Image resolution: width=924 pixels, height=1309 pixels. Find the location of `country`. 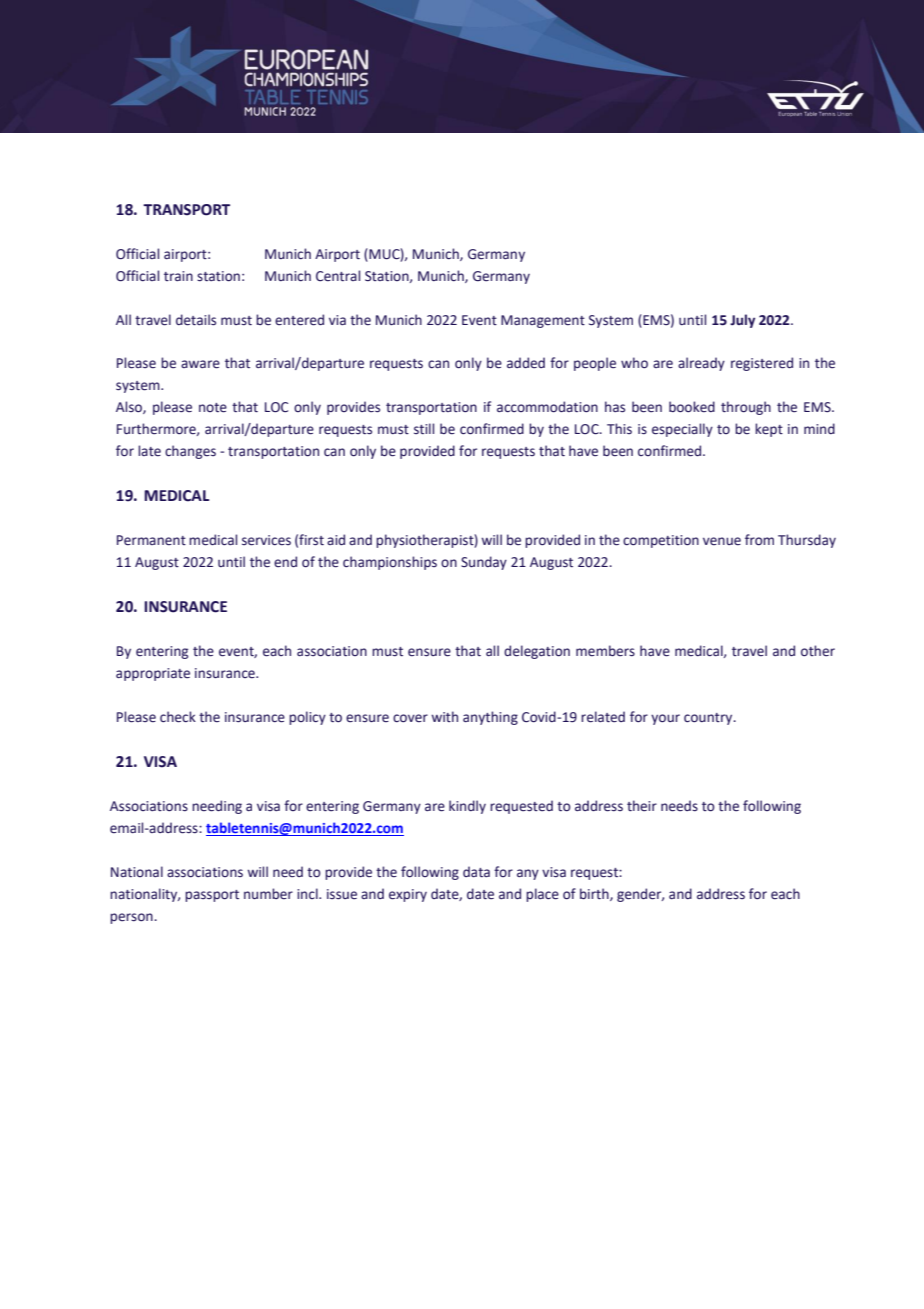

country is located at coordinates (709, 719).
